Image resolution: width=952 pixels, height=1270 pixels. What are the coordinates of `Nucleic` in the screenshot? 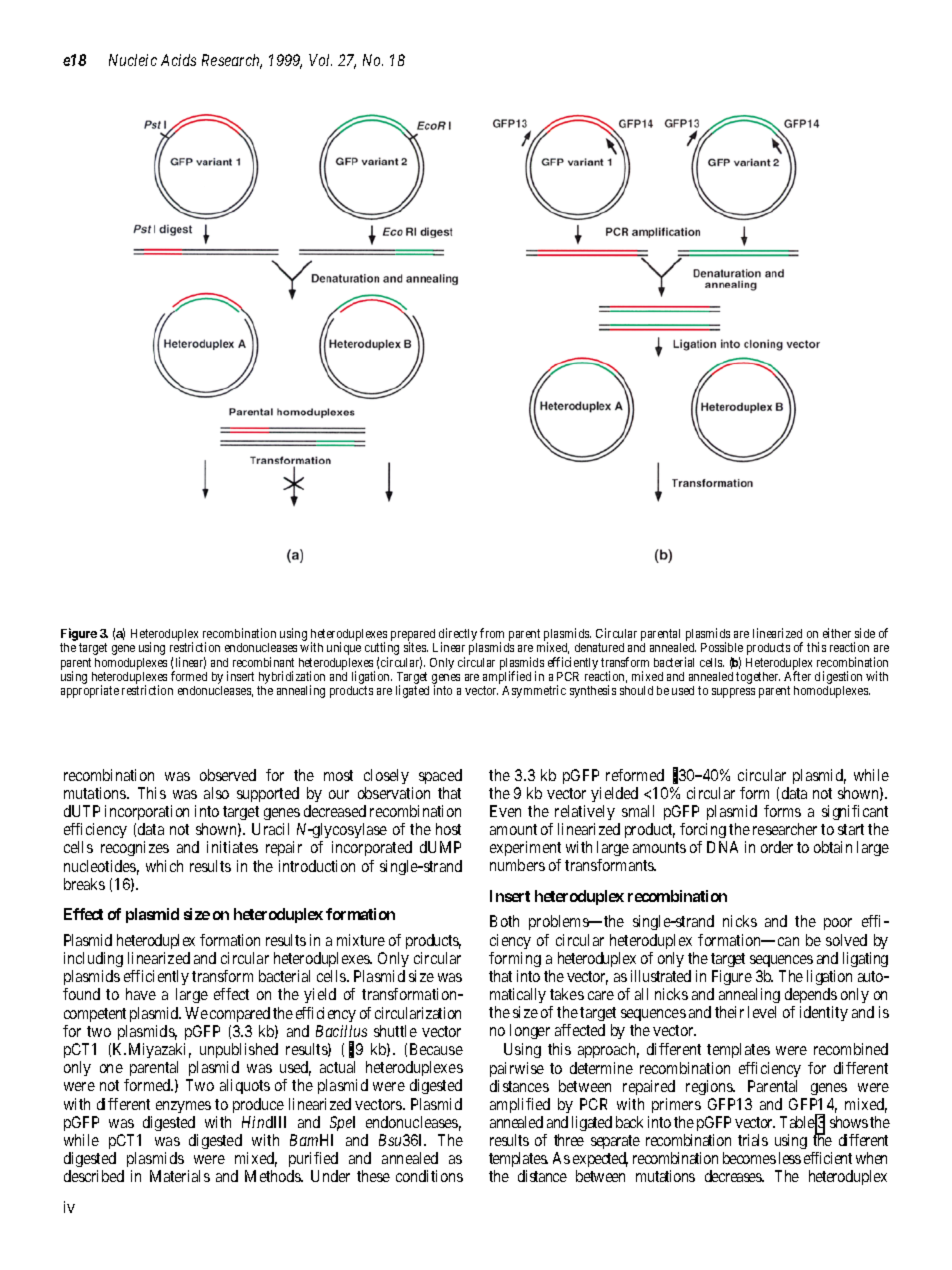 It's located at (133, 60).
